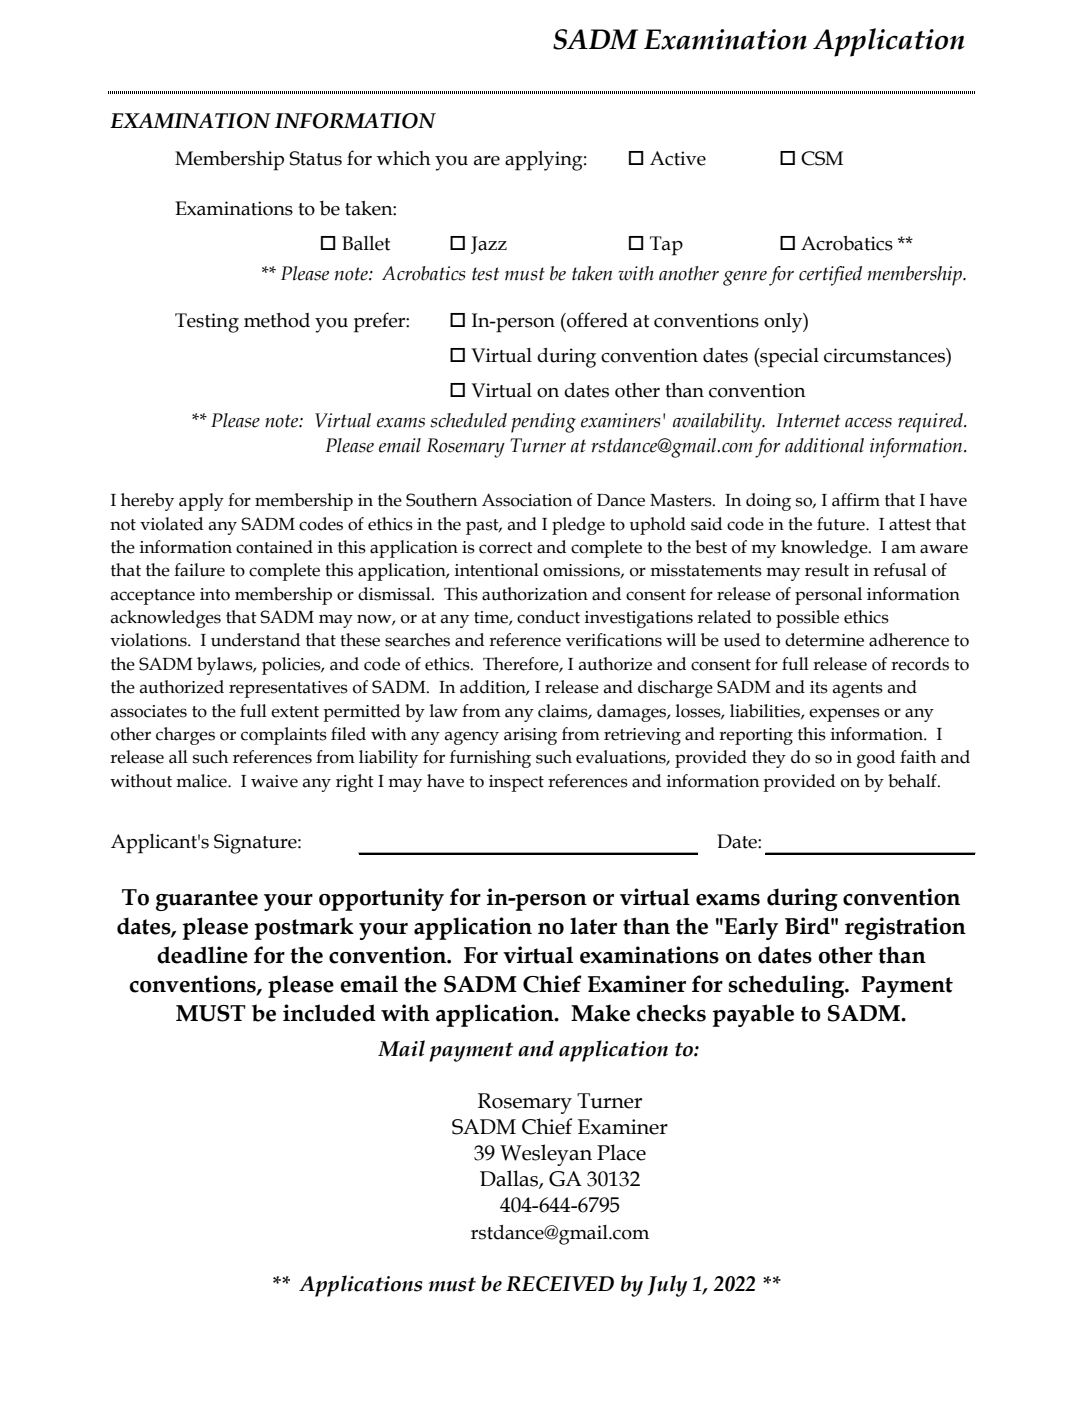 The image size is (1082, 1401). I want to click on CSM, so click(822, 158).
